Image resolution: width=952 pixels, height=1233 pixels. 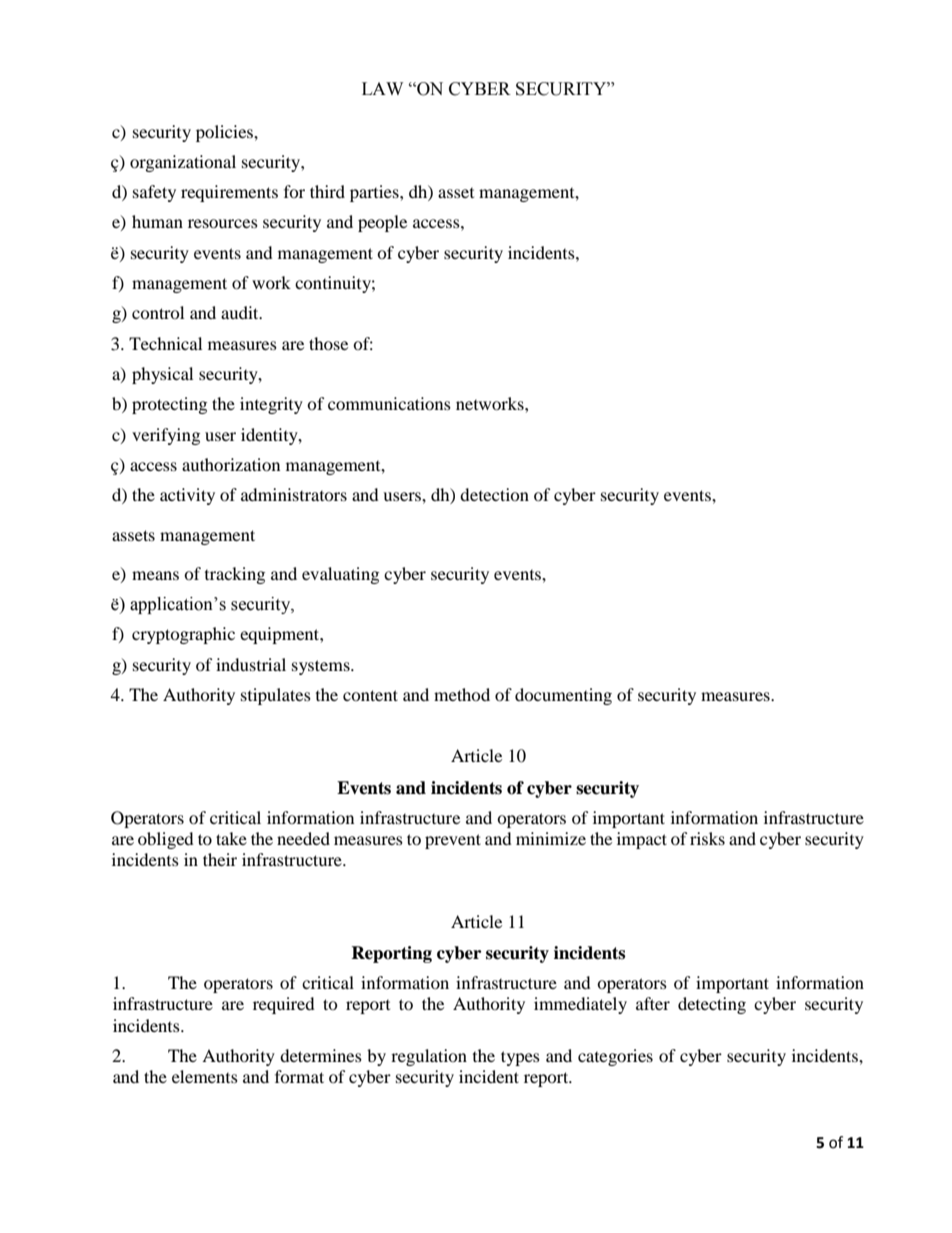 What do you see at coordinates (231, 464) in the page?
I see `authorization` at bounding box center [231, 464].
